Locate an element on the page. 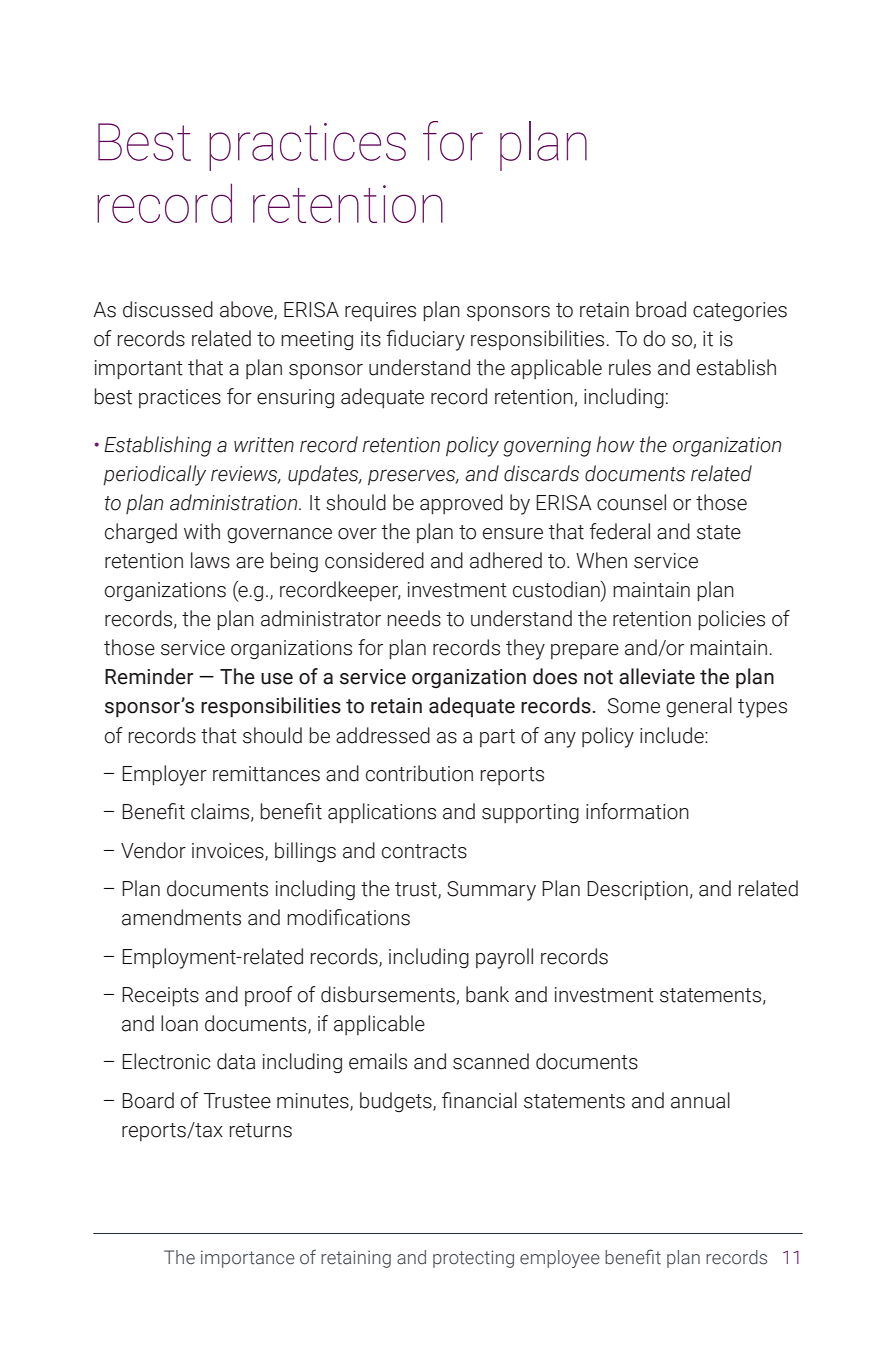 The width and height of the image is (896, 1345). above is located at coordinates (247, 310).
